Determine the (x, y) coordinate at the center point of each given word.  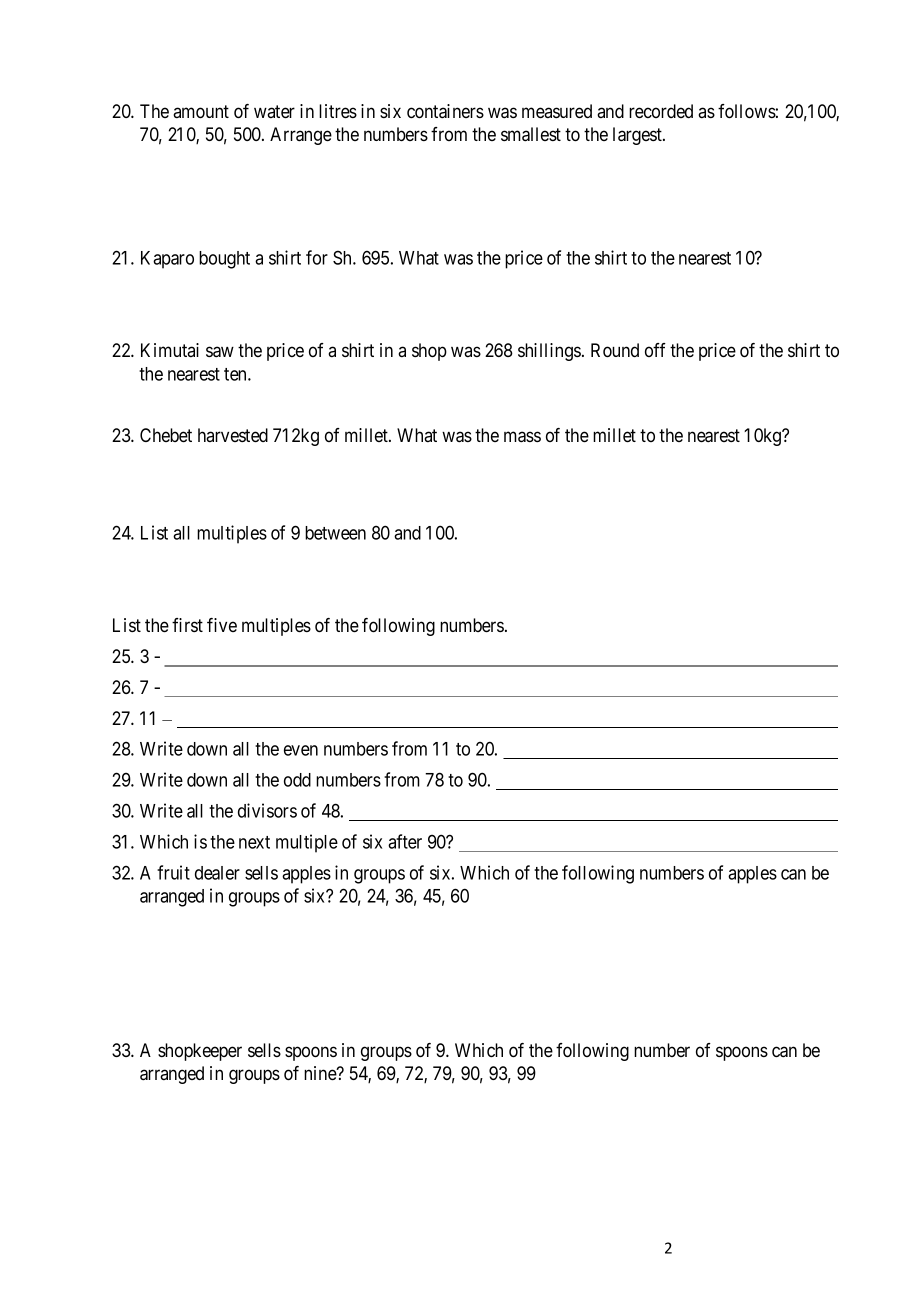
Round (615, 350)
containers (445, 111)
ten (236, 374)
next (254, 842)
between (335, 533)
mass (522, 437)
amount (201, 112)
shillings (549, 352)
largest (638, 136)
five (222, 625)
